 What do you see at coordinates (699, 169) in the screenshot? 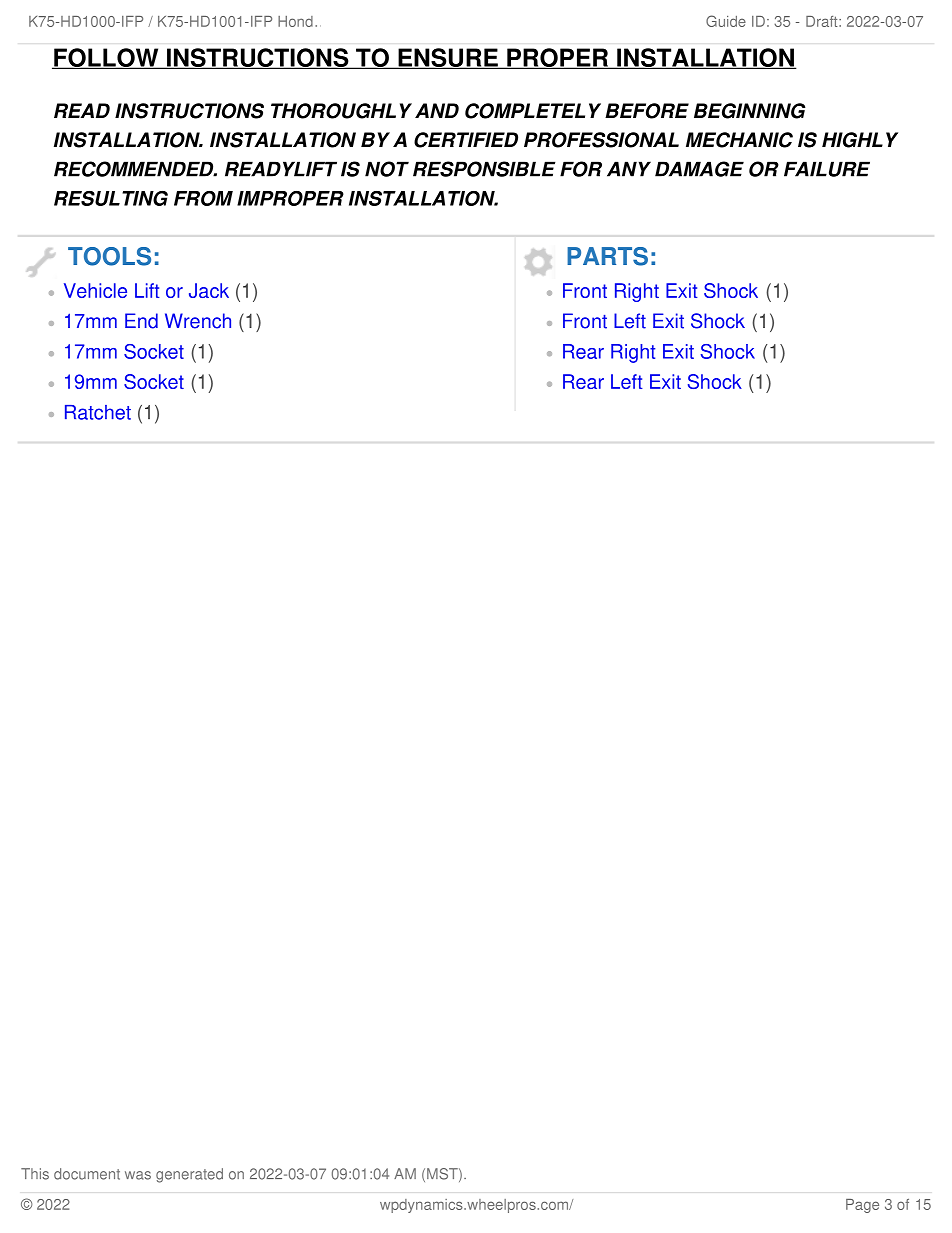
I see `DAMAGE` at bounding box center [699, 169].
